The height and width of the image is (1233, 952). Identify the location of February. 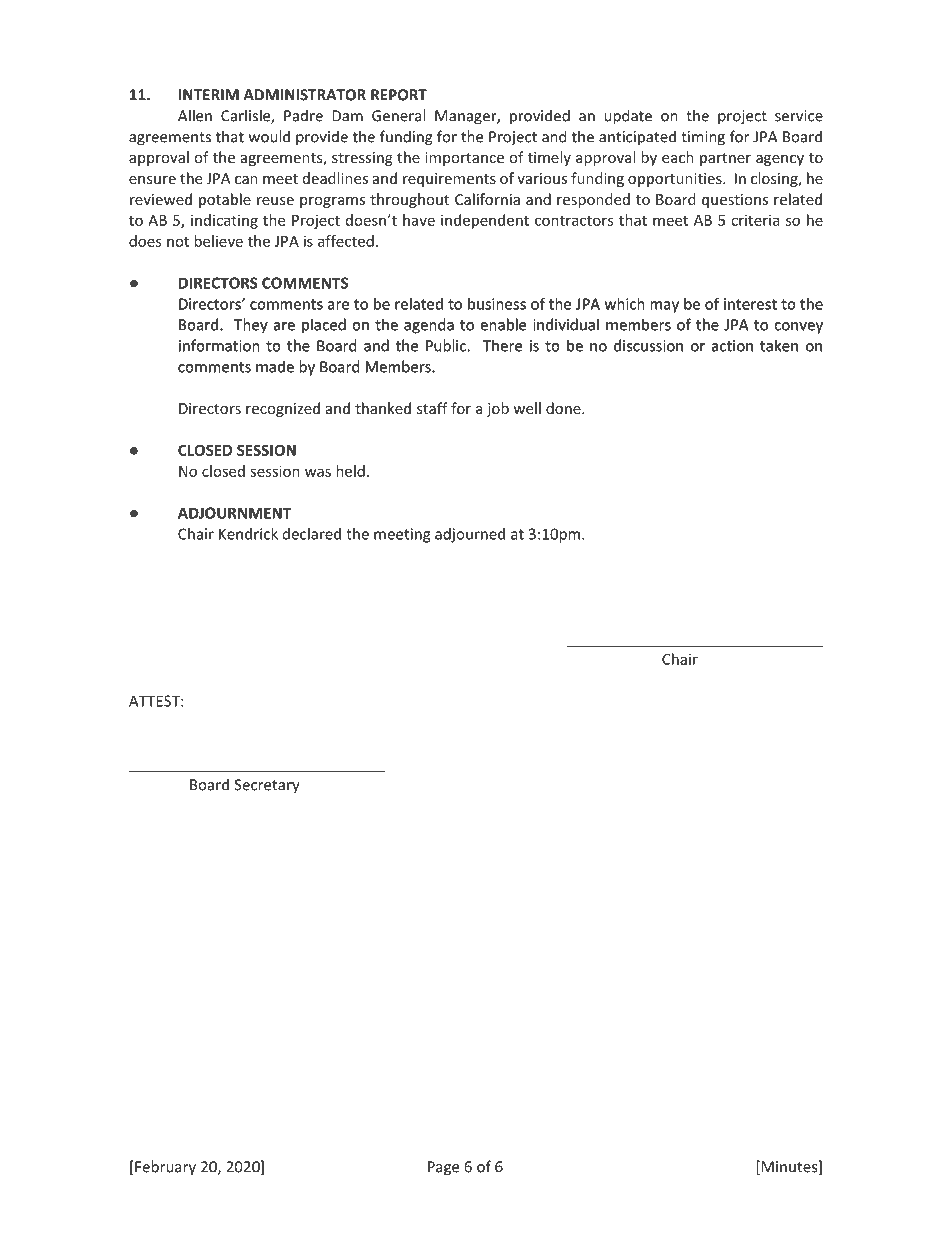
(164, 1168).
